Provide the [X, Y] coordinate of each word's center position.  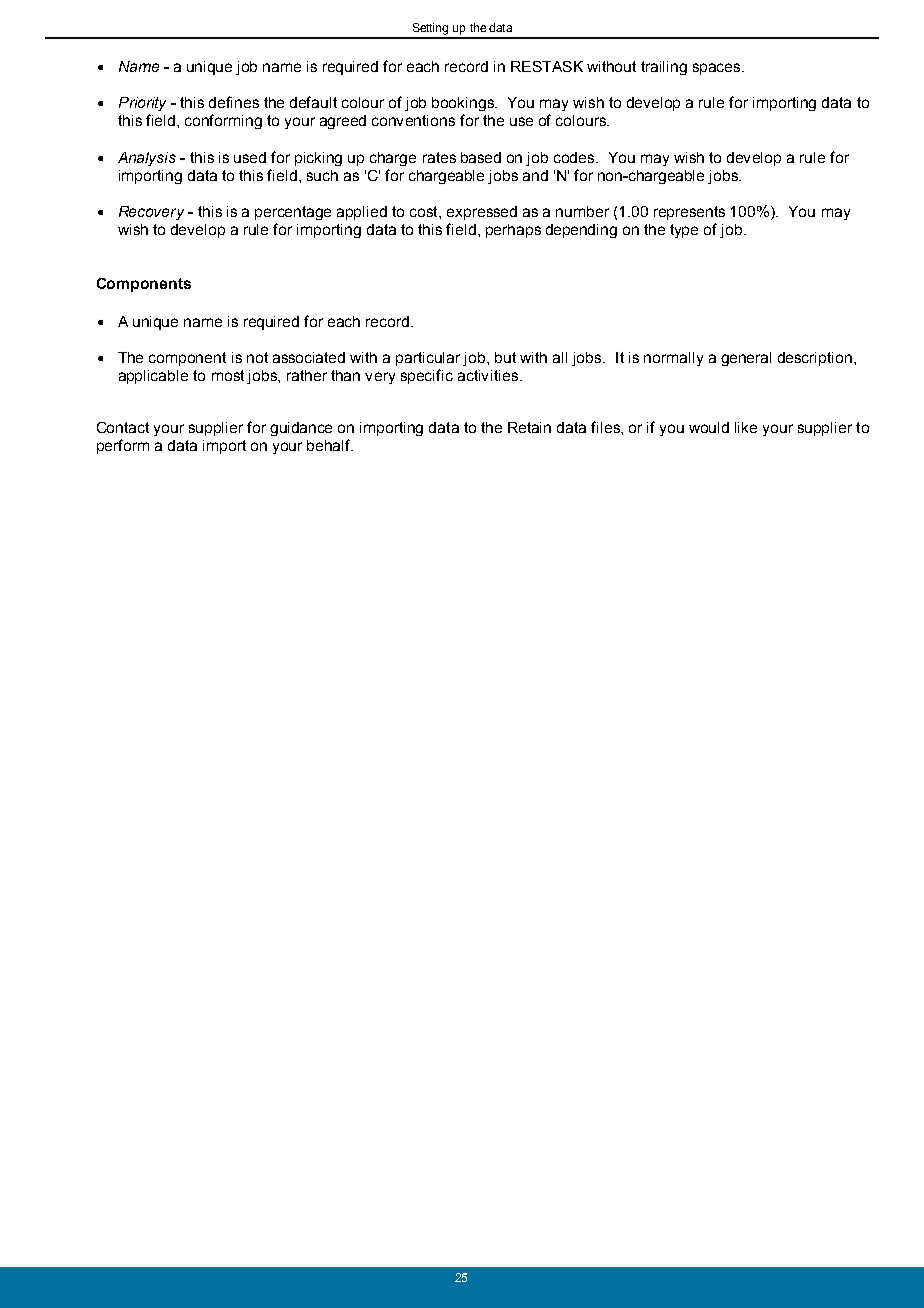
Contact [123, 427]
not [257, 357]
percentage [293, 213]
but [505, 357]
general [746, 359]
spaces [718, 69]
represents [689, 213]
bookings [464, 104]
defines [234, 102]
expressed [482, 213]
